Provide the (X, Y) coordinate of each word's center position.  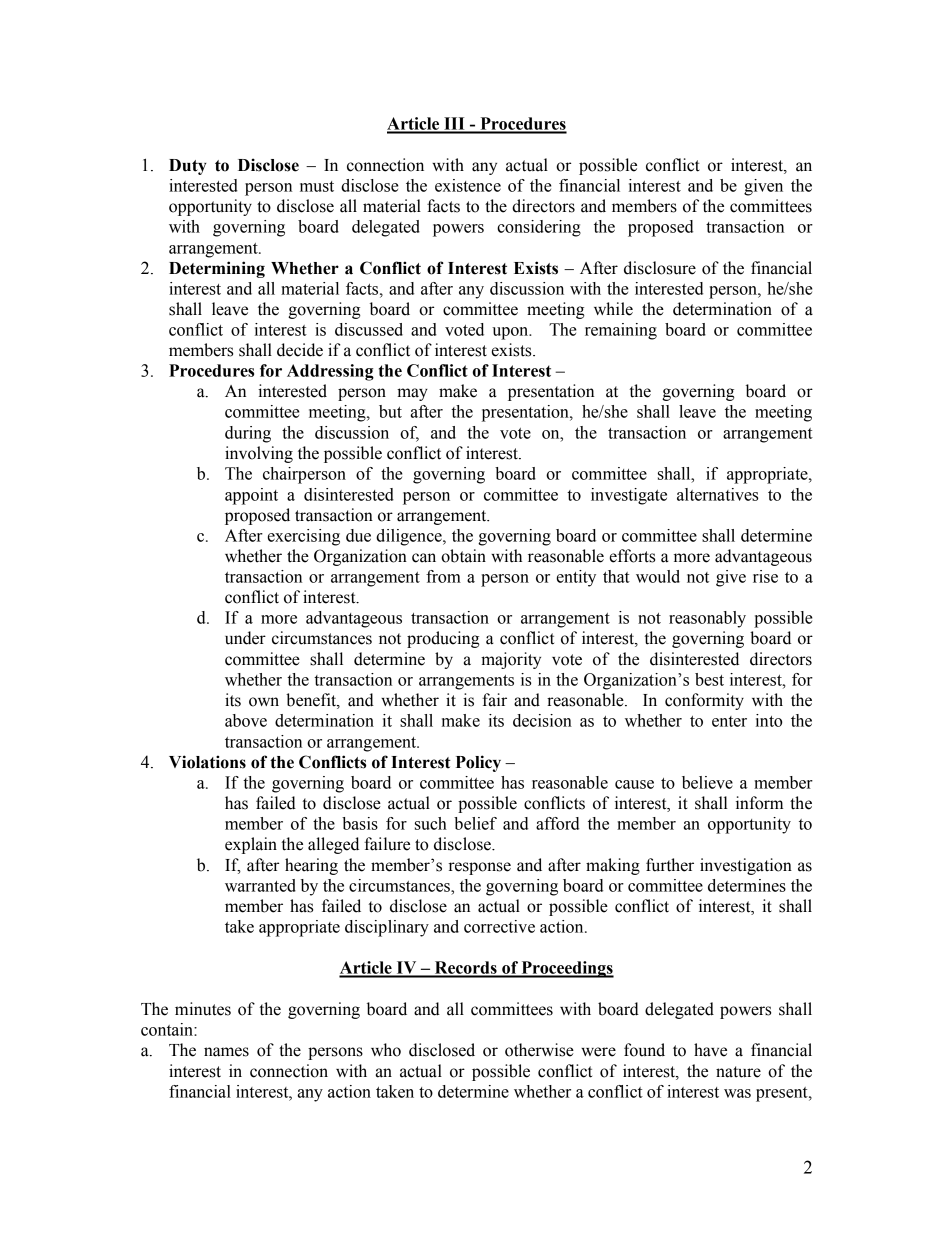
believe (707, 782)
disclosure (660, 268)
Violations (207, 762)
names (226, 1052)
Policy (478, 763)
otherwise (539, 1050)
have (710, 1050)
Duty (188, 167)
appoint (251, 496)
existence (468, 185)
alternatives (717, 494)
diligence (410, 537)
